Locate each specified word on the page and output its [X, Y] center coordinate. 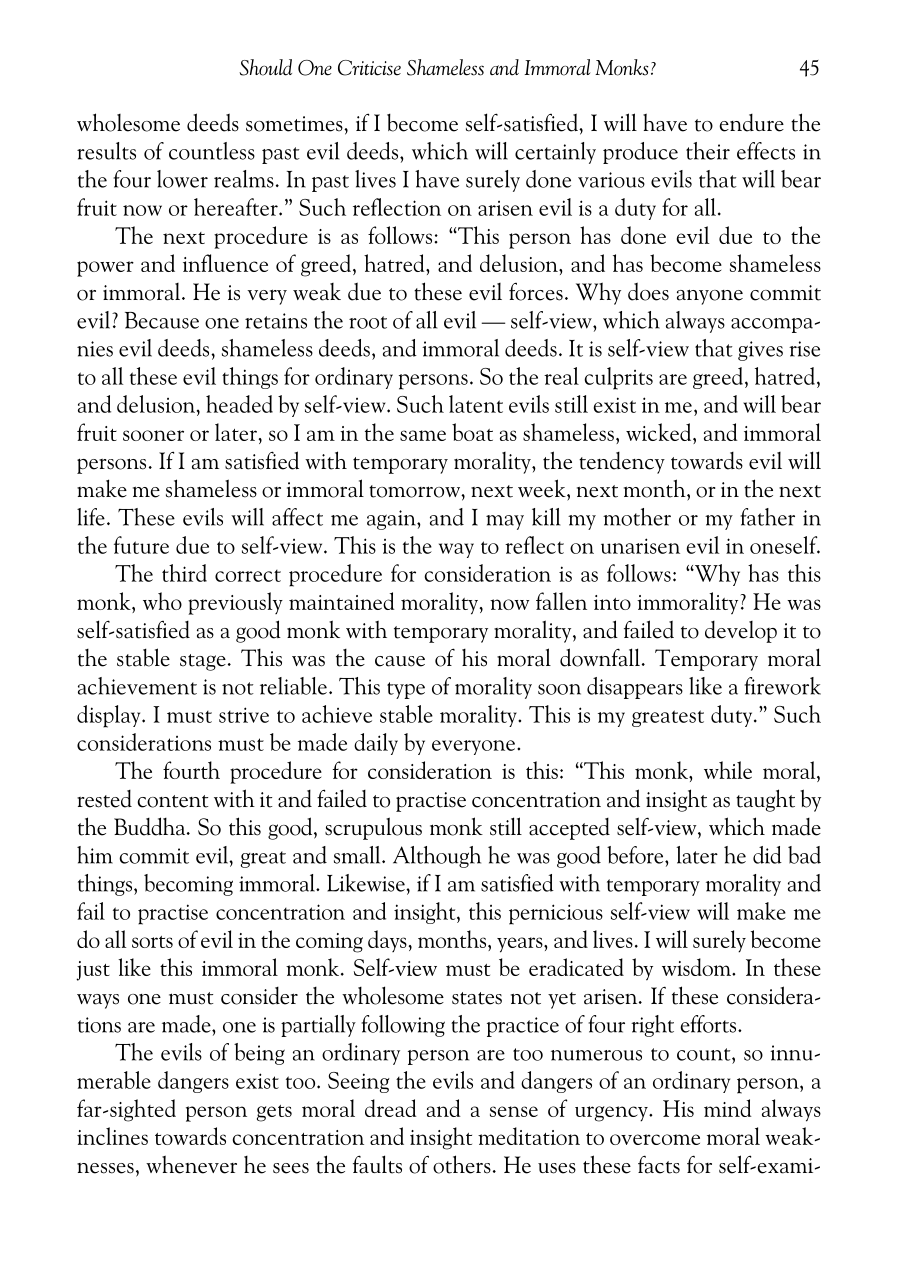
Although [437, 857]
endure [751, 123]
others [462, 1164]
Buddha [151, 826]
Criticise [369, 68]
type [406, 690]
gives [760, 351]
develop [741, 632]
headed [239, 404]
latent [476, 404]
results [106, 151]
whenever [191, 1164]
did [767, 855]
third [184, 573]
